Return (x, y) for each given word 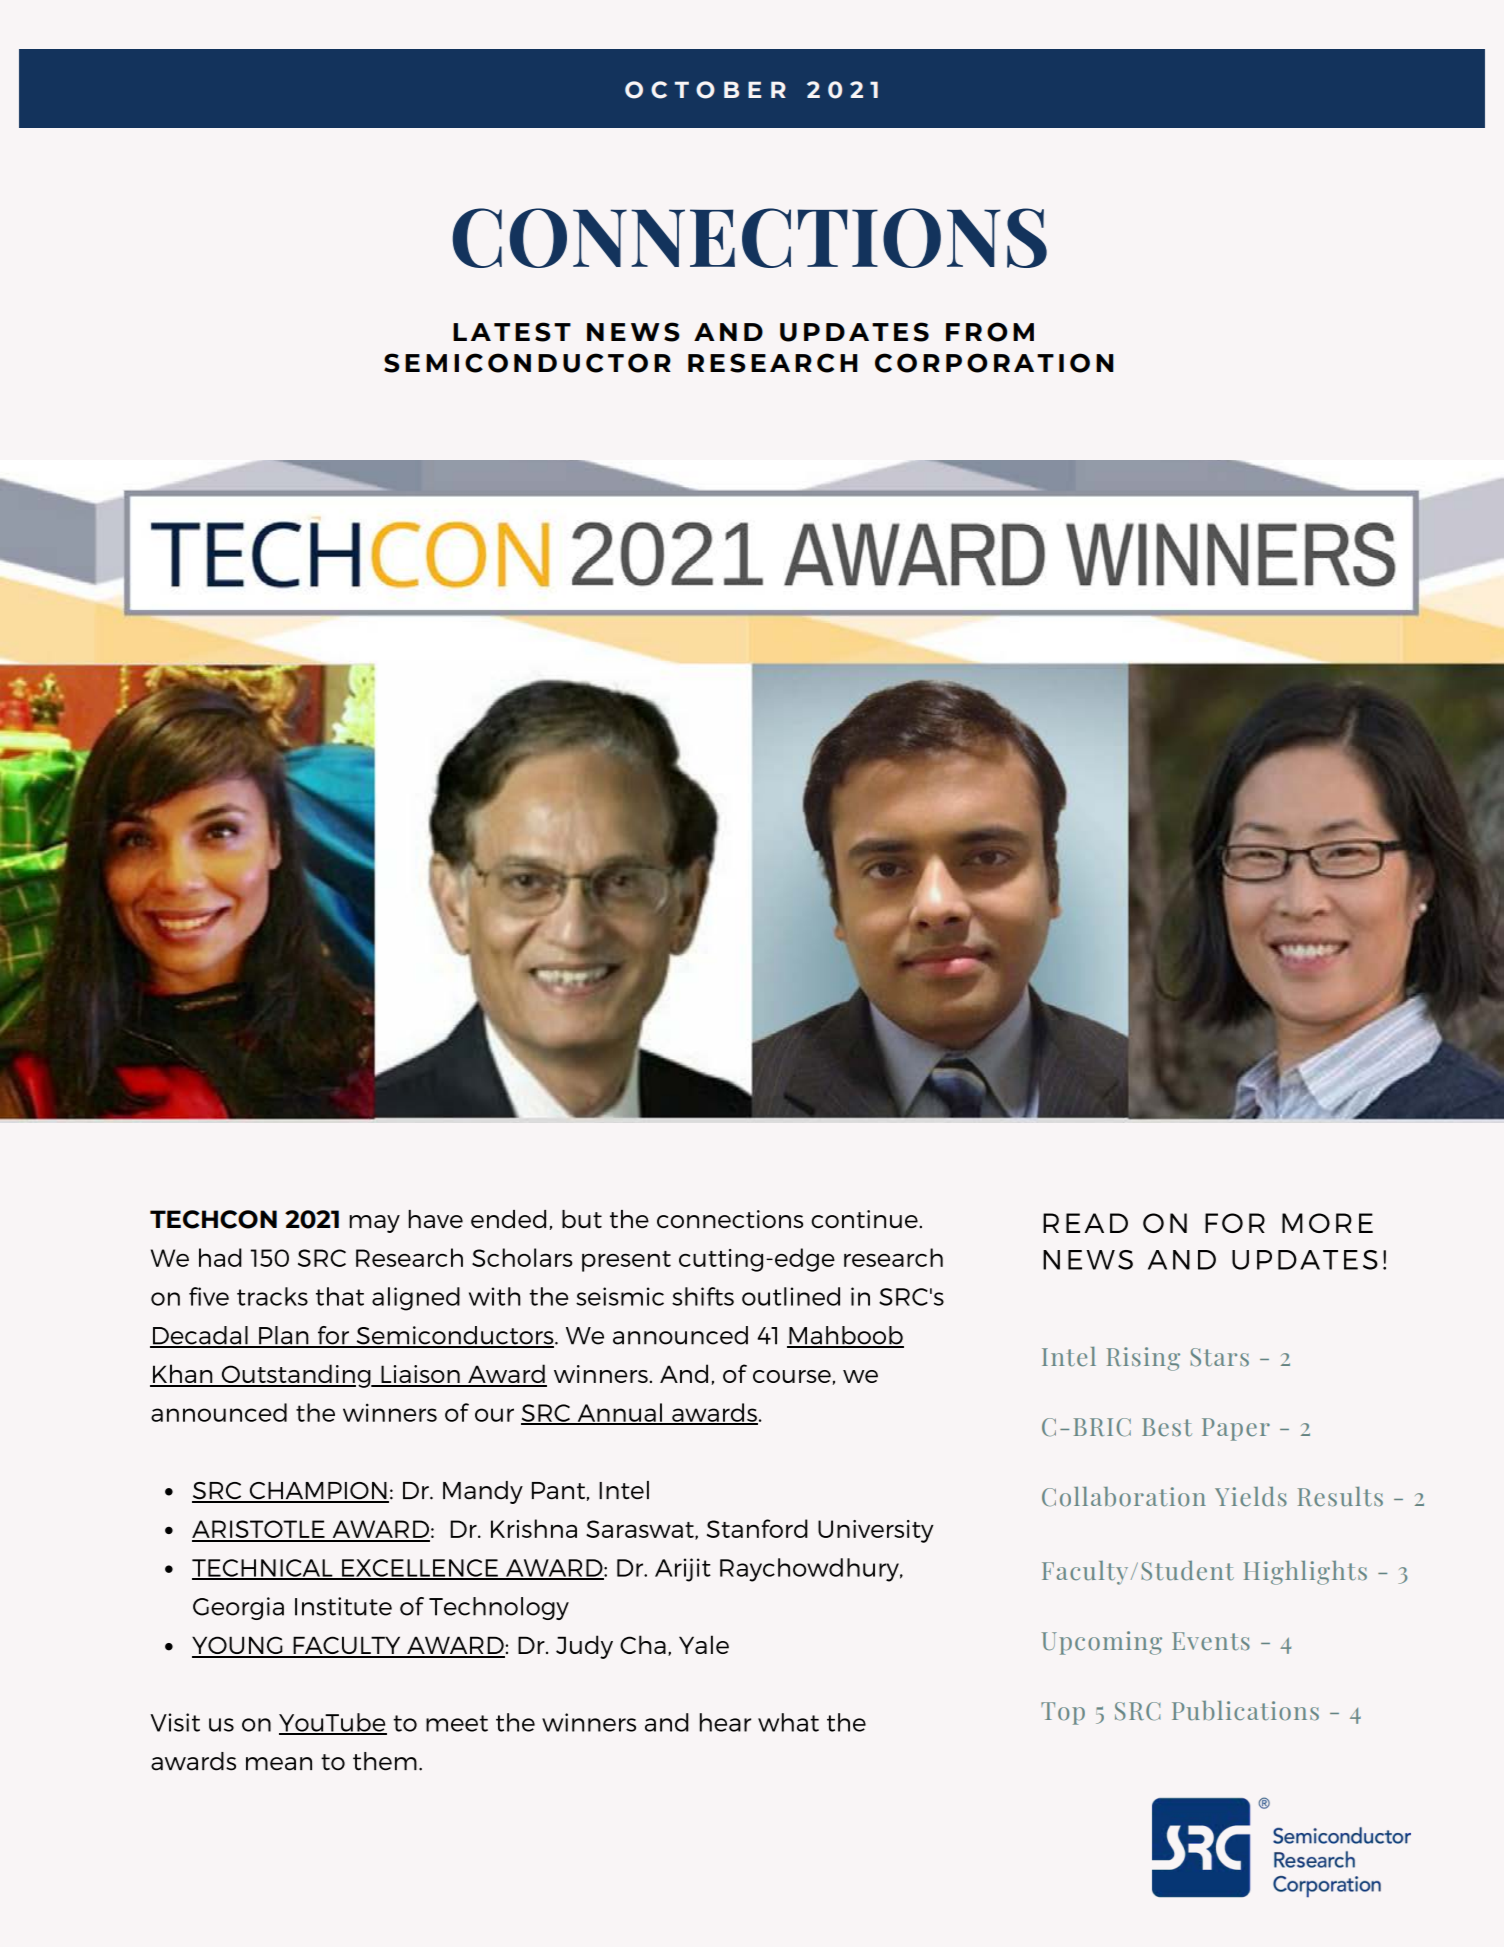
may (374, 1224)
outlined (791, 1296)
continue (864, 1219)
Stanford (757, 1528)
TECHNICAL (263, 1569)
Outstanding (296, 1376)
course (792, 1376)
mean (279, 1764)
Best (1167, 1427)
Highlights (1305, 1573)
